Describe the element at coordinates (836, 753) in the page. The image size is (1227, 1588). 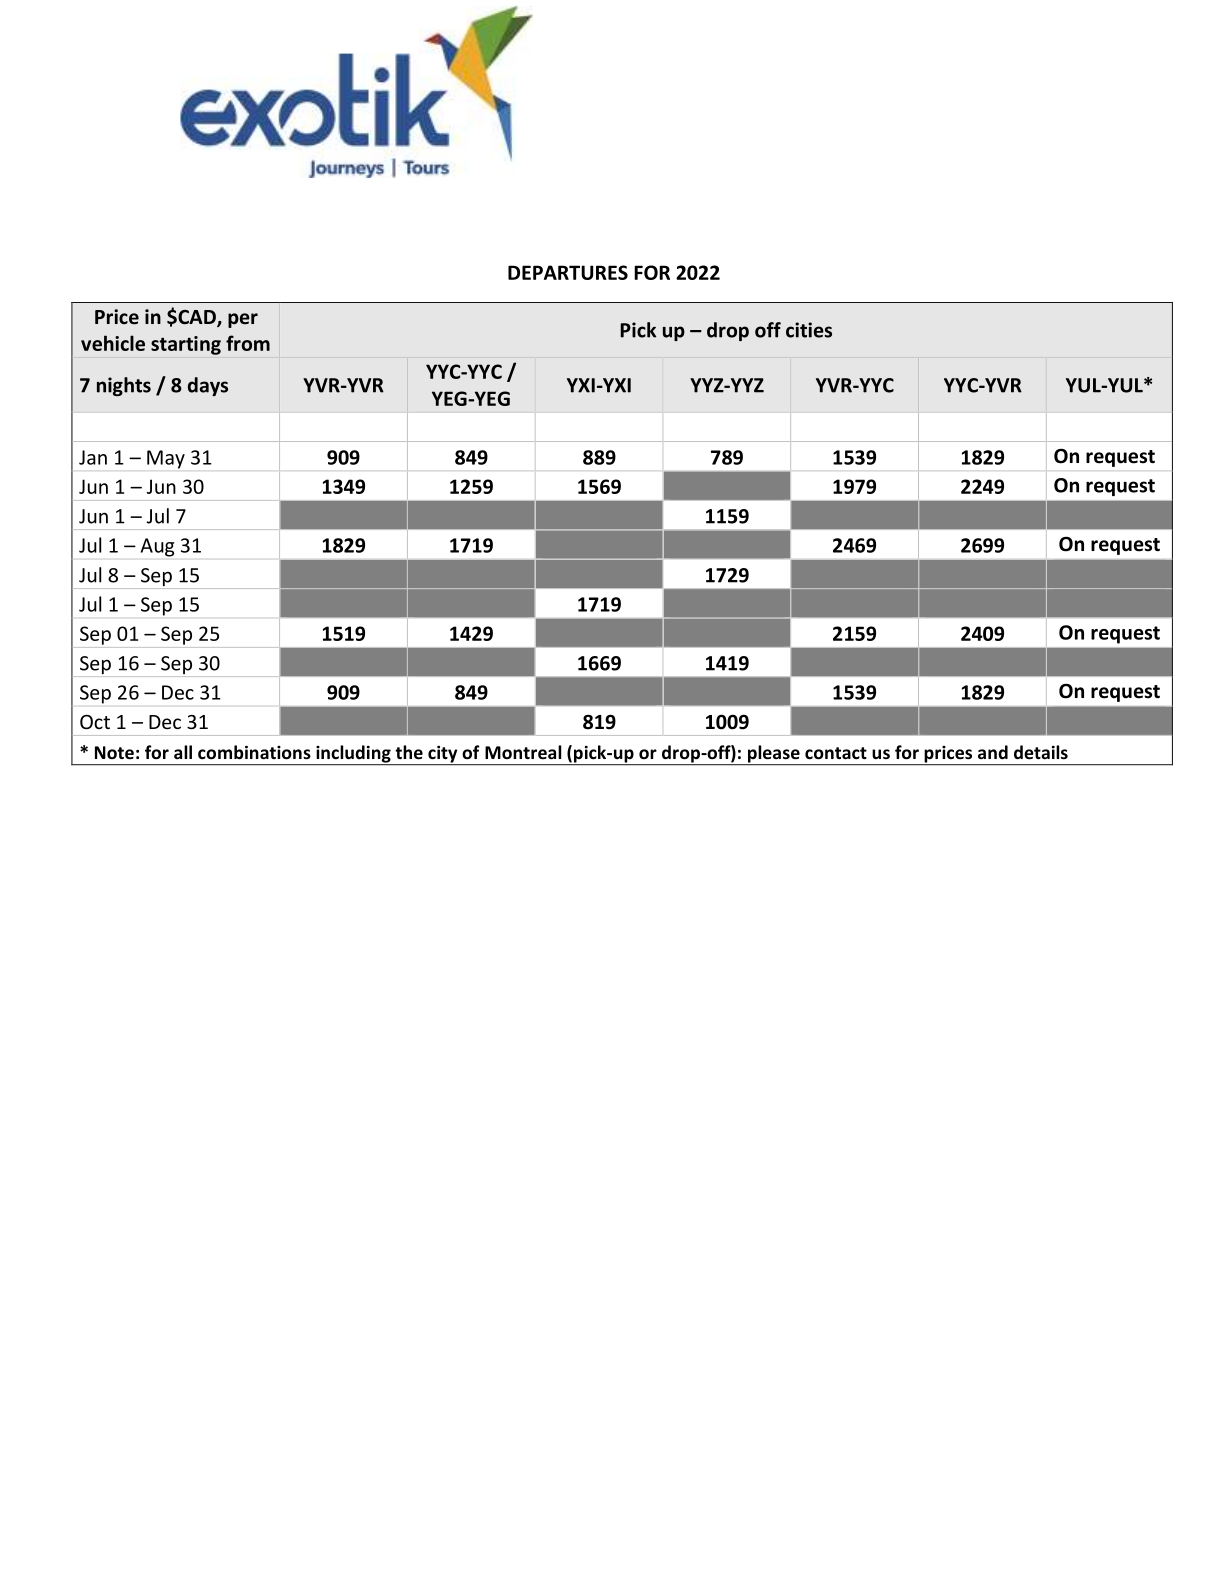
I see `contact` at that location.
